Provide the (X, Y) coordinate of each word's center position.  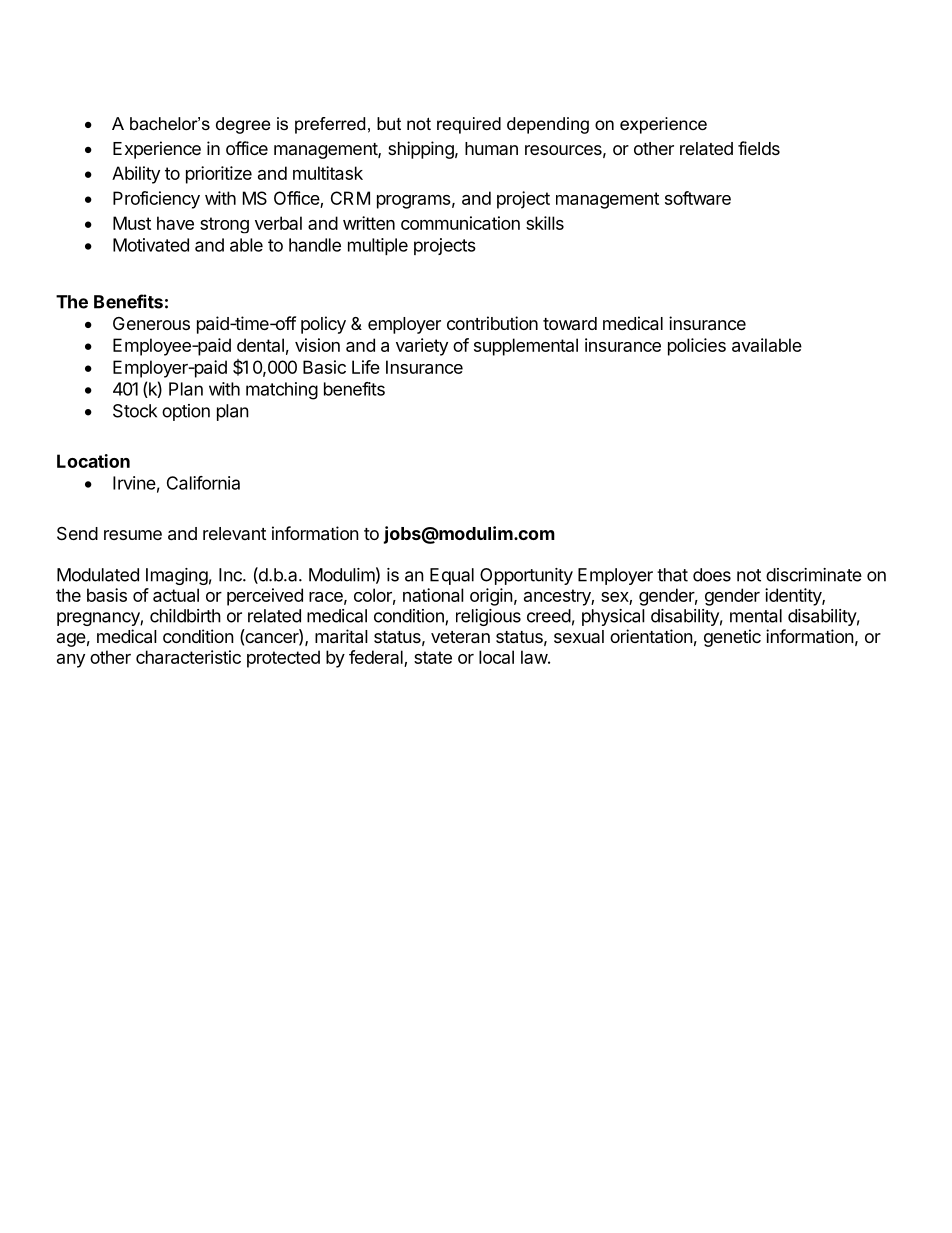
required (469, 125)
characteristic (188, 657)
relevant (234, 533)
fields (759, 148)
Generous (151, 323)
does (712, 575)
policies (697, 347)
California (203, 483)
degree (243, 125)
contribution (492, 323)
